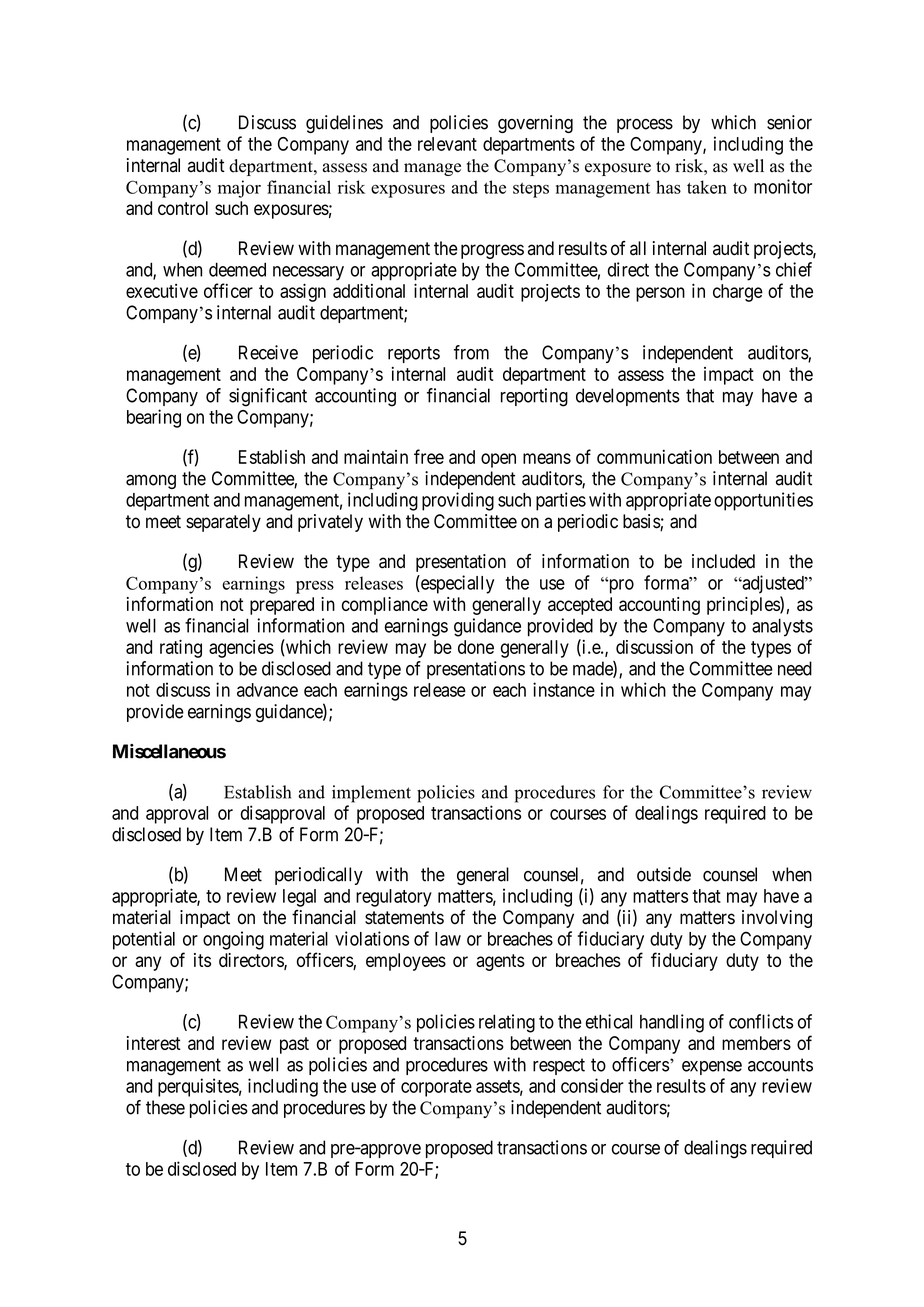  I want to click on expense, so click(712, 1068).
